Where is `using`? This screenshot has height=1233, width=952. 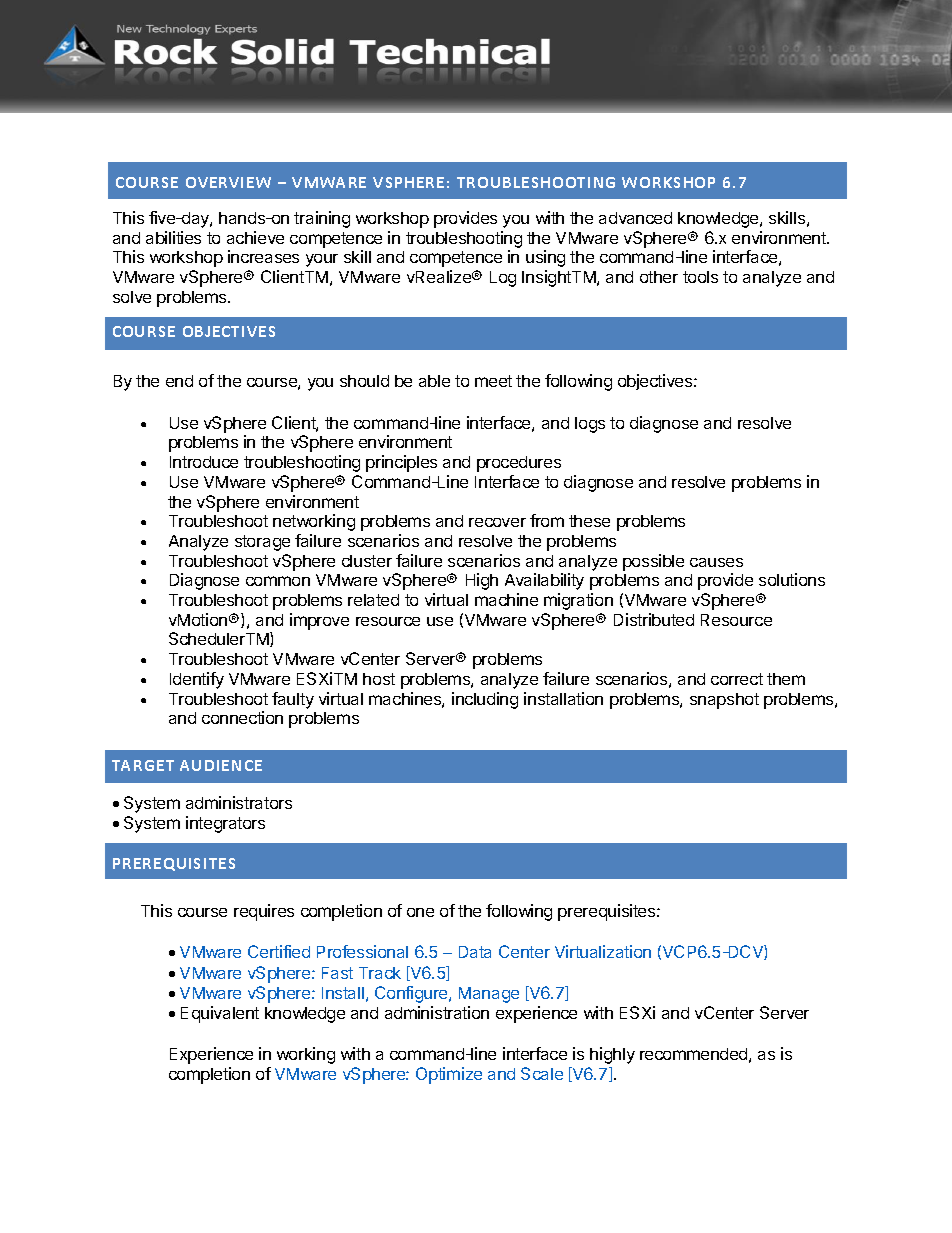 using is located at coordinates (545, 258).
